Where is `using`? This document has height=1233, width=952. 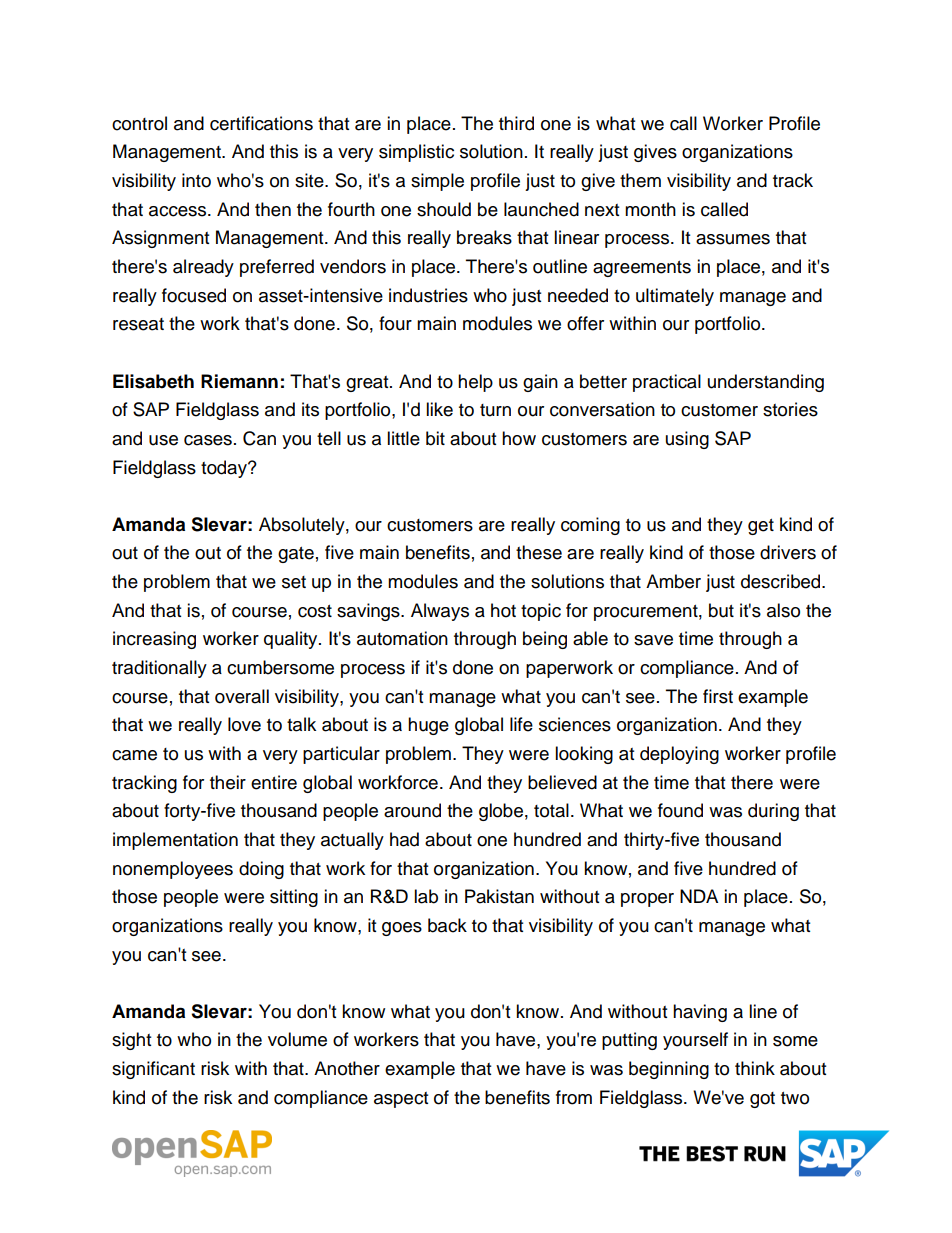
using is located at coordinates (687, 440).
